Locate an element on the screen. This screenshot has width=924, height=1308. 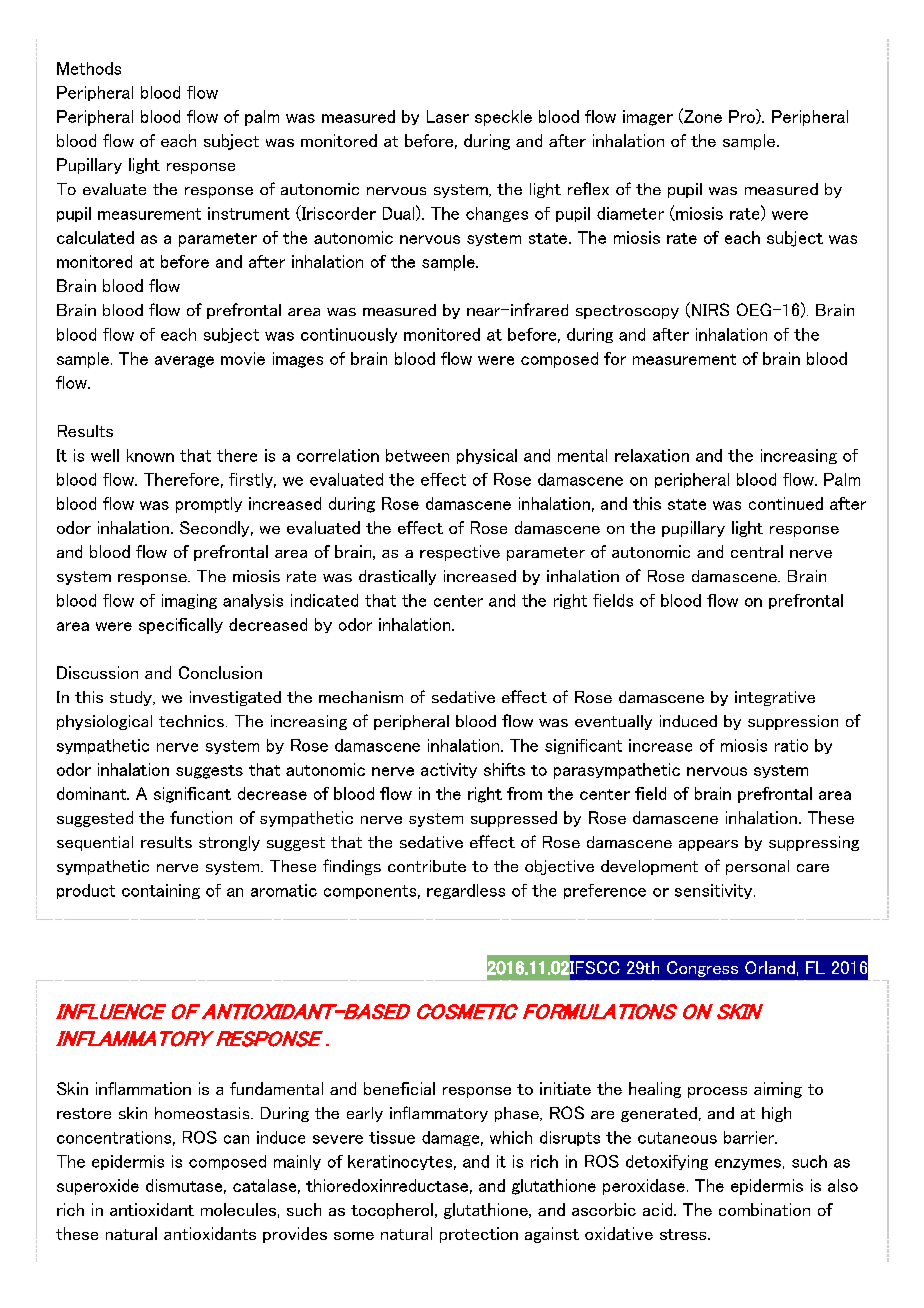
specifically is located at coordinates (181, 626).
